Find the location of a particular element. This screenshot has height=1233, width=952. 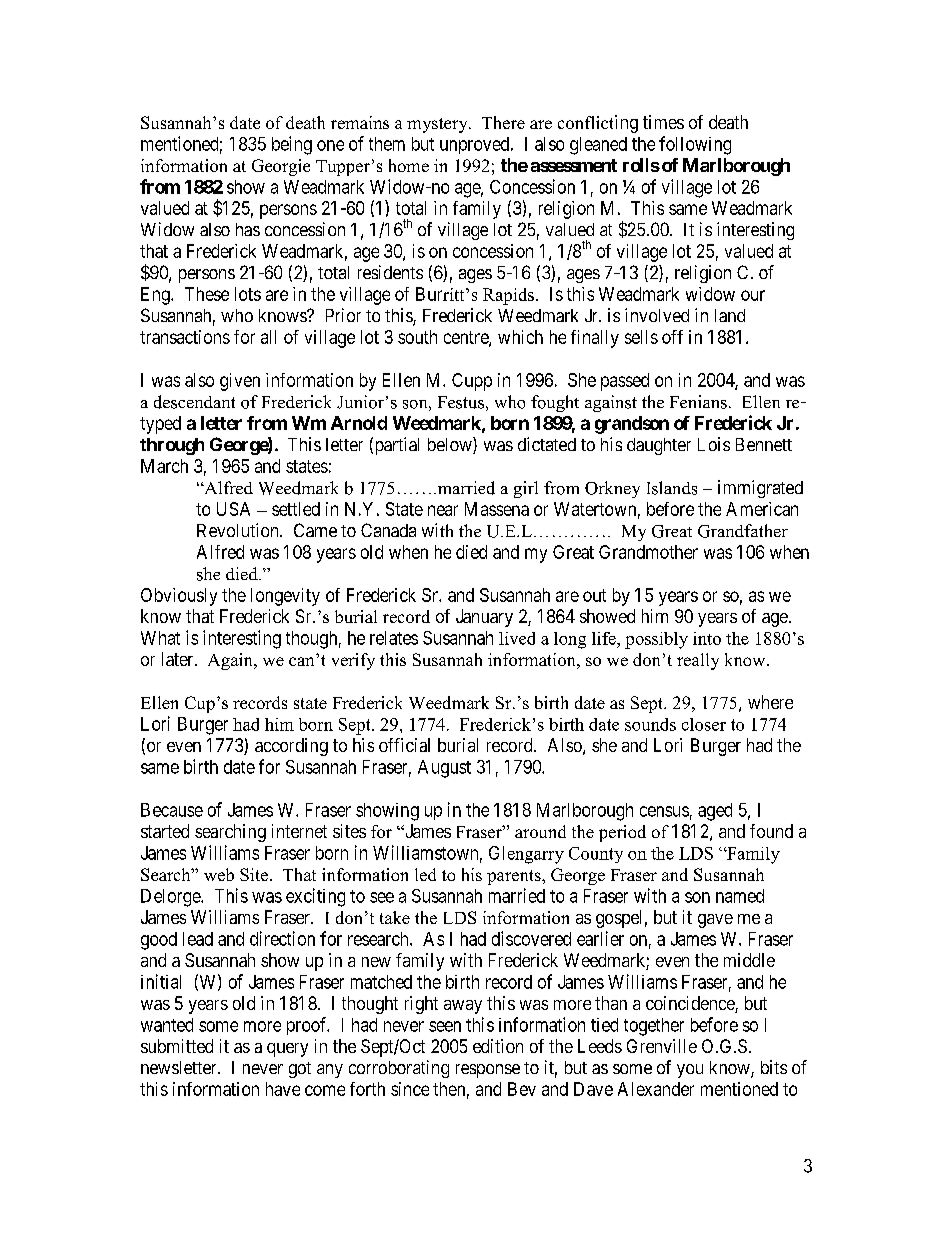

response is located at coordinates (488, 1071).
